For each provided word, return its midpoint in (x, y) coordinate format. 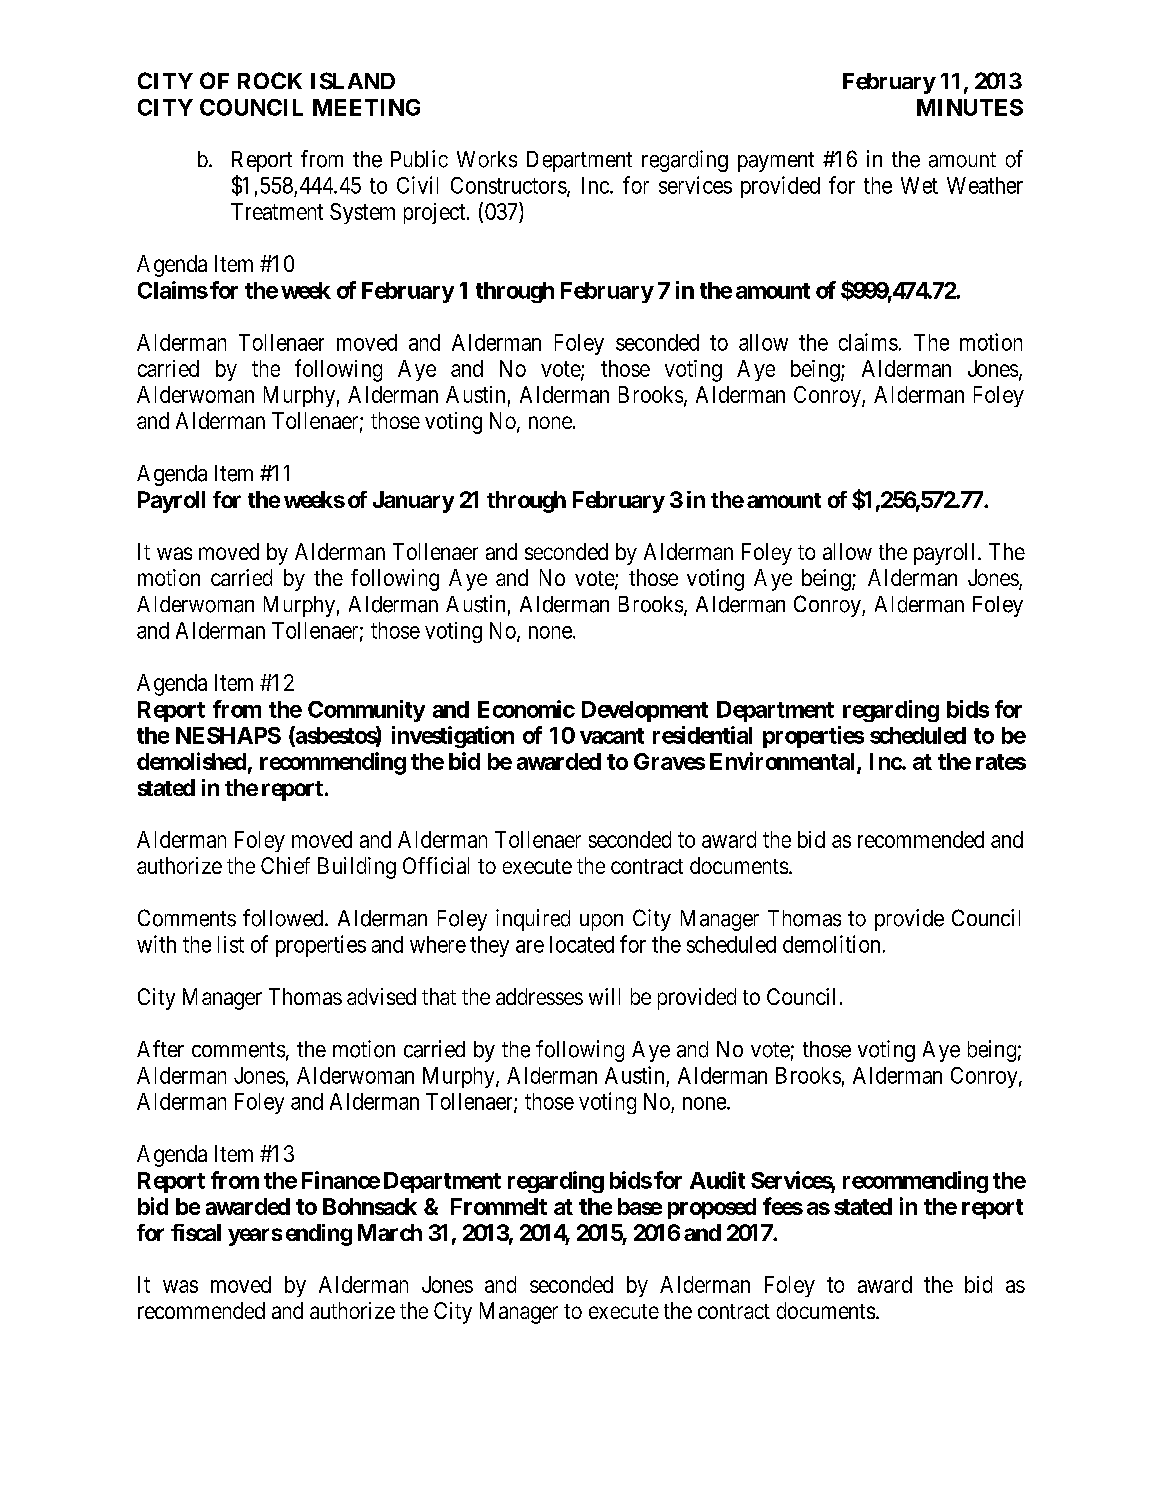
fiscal (196, 1232)
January (413, 502)
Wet (919, 185)
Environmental (784, 762)
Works (487, 159)
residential (702, 735)
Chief (285, 865)
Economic (526, 709)
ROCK (270, 80)
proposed (712, 1208)
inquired (533, 920)
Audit (717, 1180)
